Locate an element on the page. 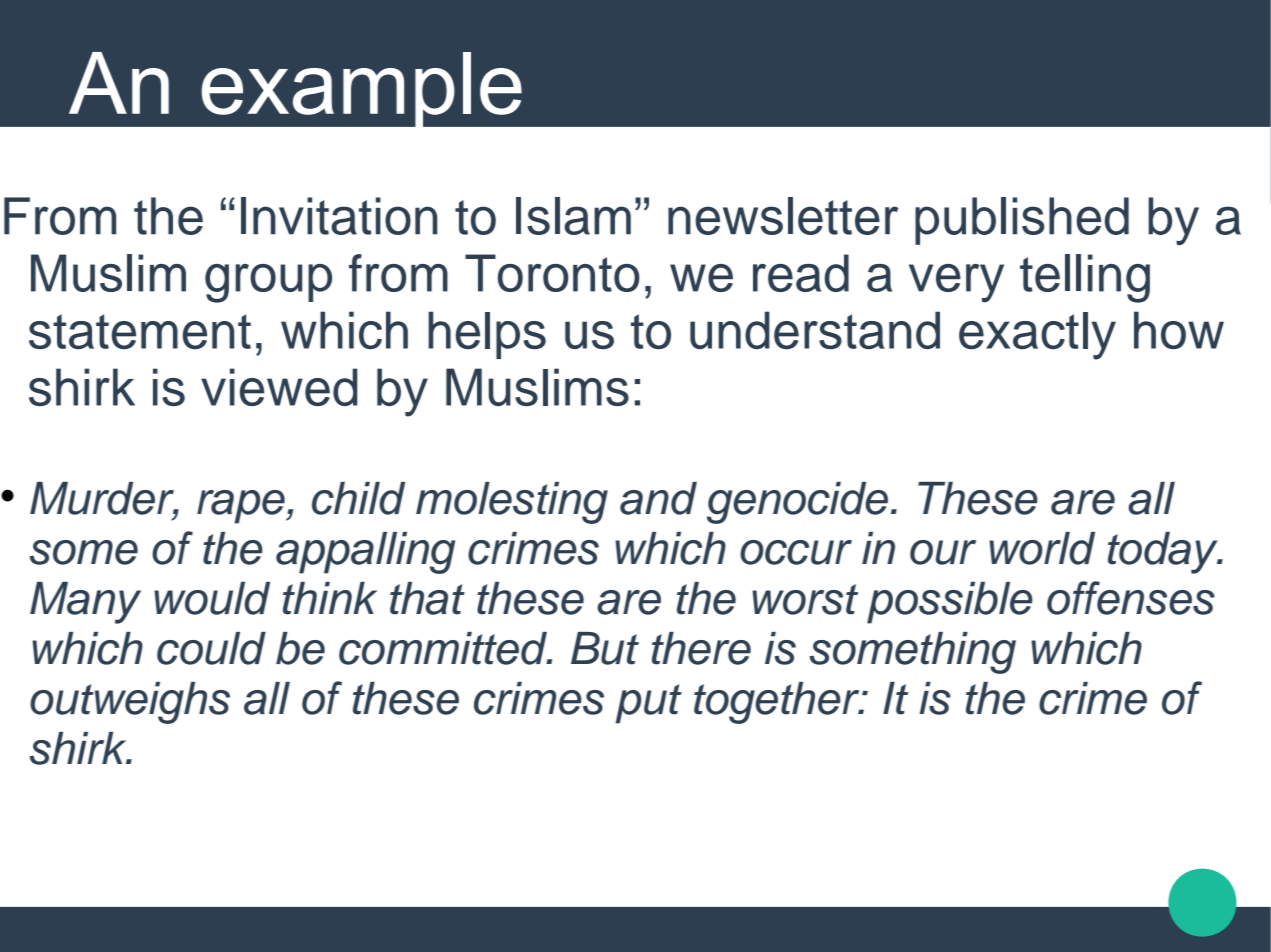 Image resolution: width=1271 pixels, height=952 pixels. published is located at coordinates (1022, 221).
